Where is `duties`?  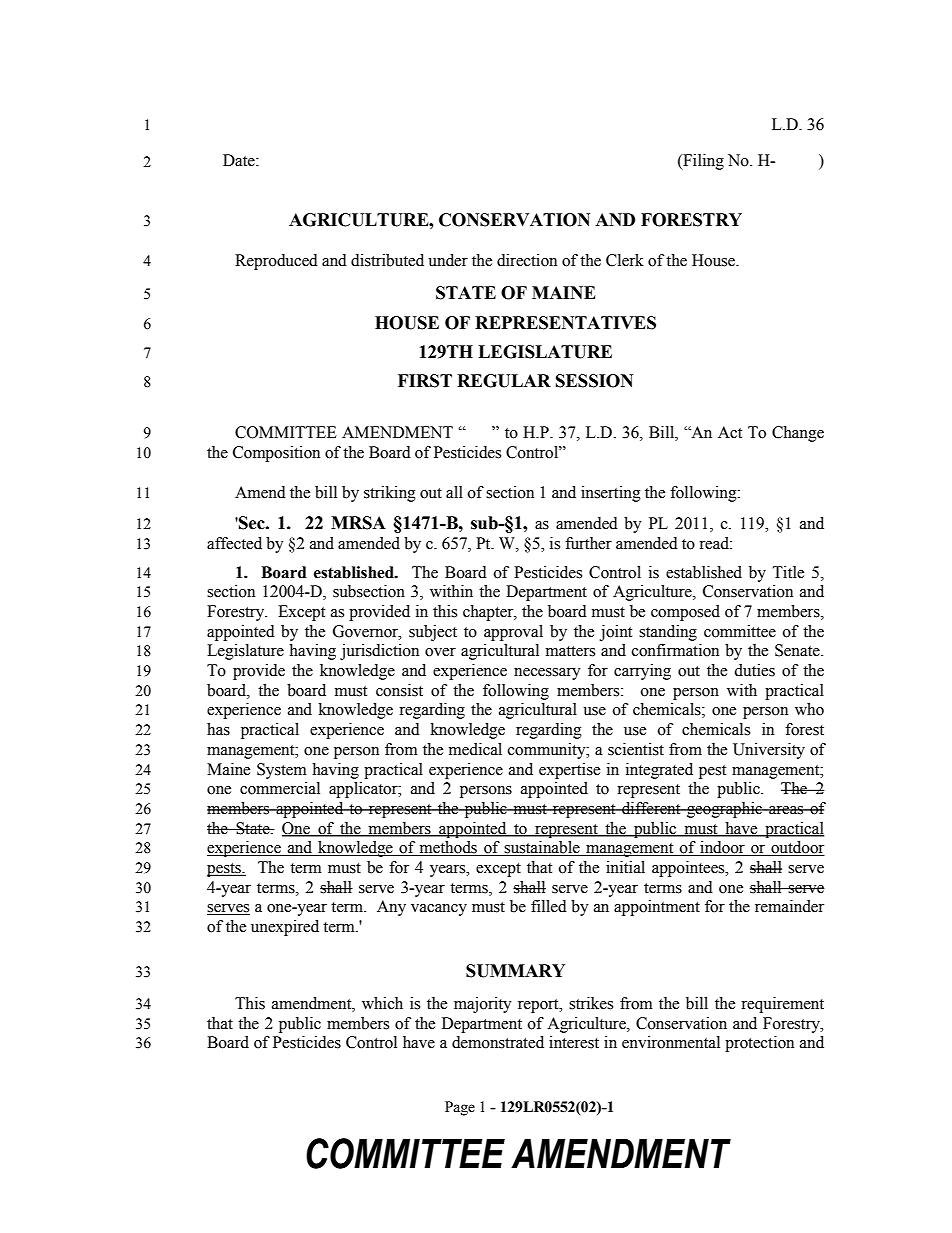
duties is located at coordinates (754, 670).
